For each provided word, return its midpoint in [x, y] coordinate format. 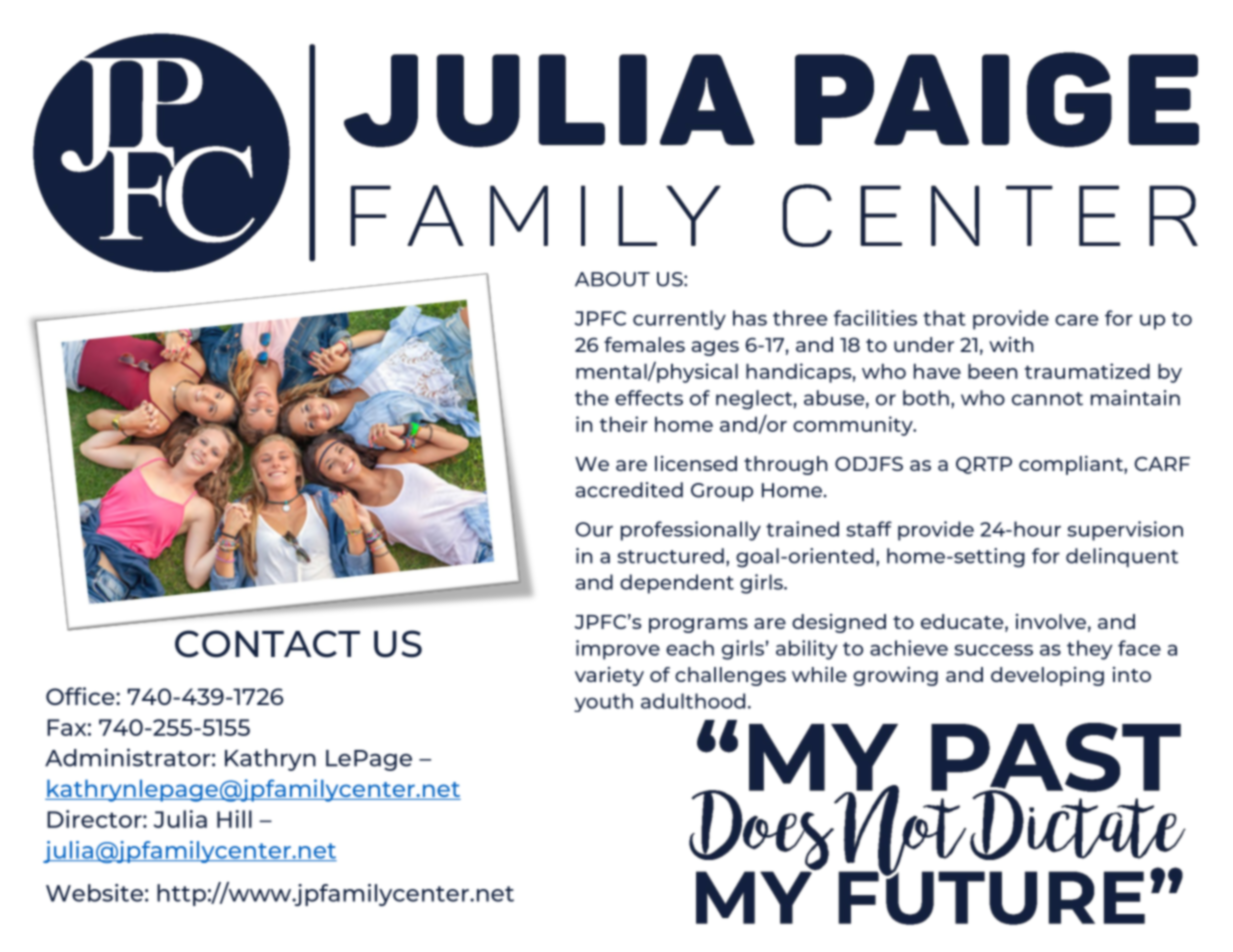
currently [679, 320]
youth [603, 702]
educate [963, 622]
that [944, 318]
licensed [696, 463]
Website [94, 893]
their [624, 424]
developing [1047, 676]
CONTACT [267, 644]
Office [81, 696]
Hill [234, 819]
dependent [677, 584]
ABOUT [612, 279]
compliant [1072, 465]
